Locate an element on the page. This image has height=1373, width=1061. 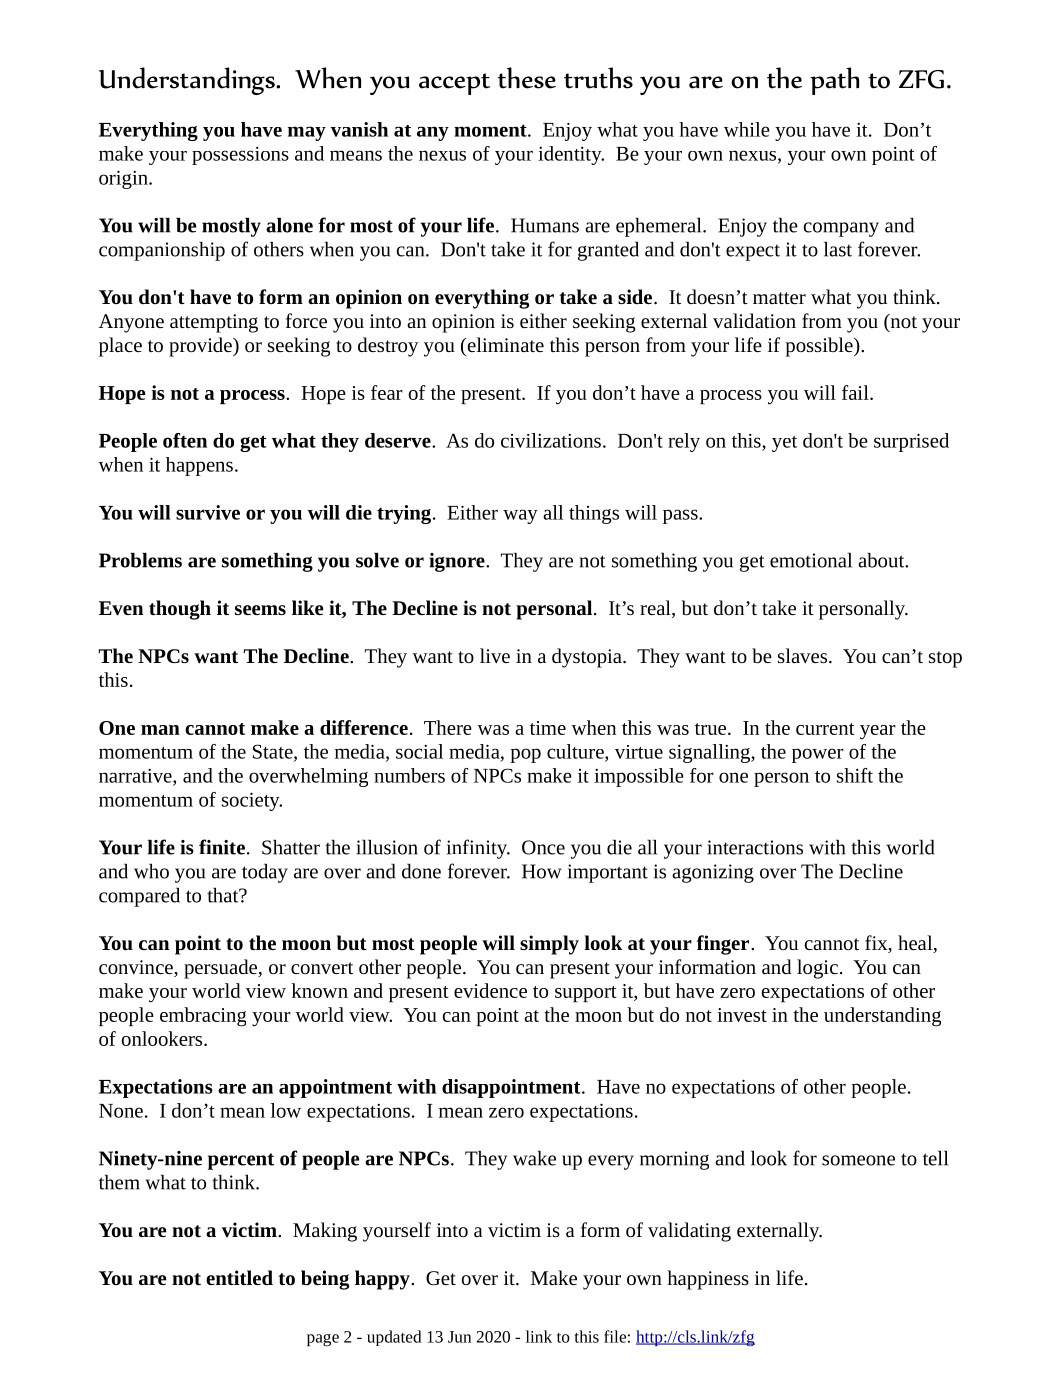
embracing is located at coordinates (203, 1017).
